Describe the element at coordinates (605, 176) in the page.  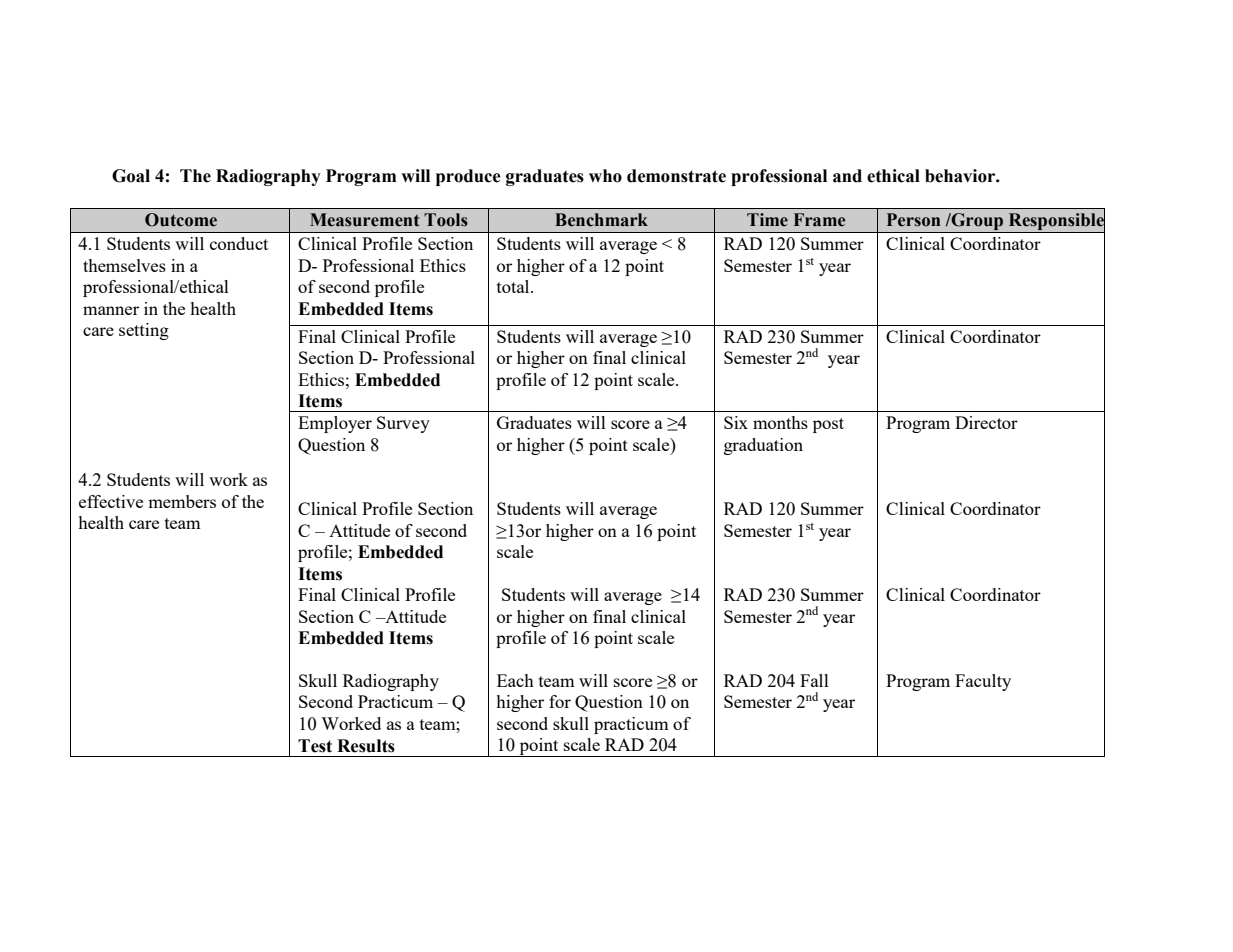
I see `who` at that location.
